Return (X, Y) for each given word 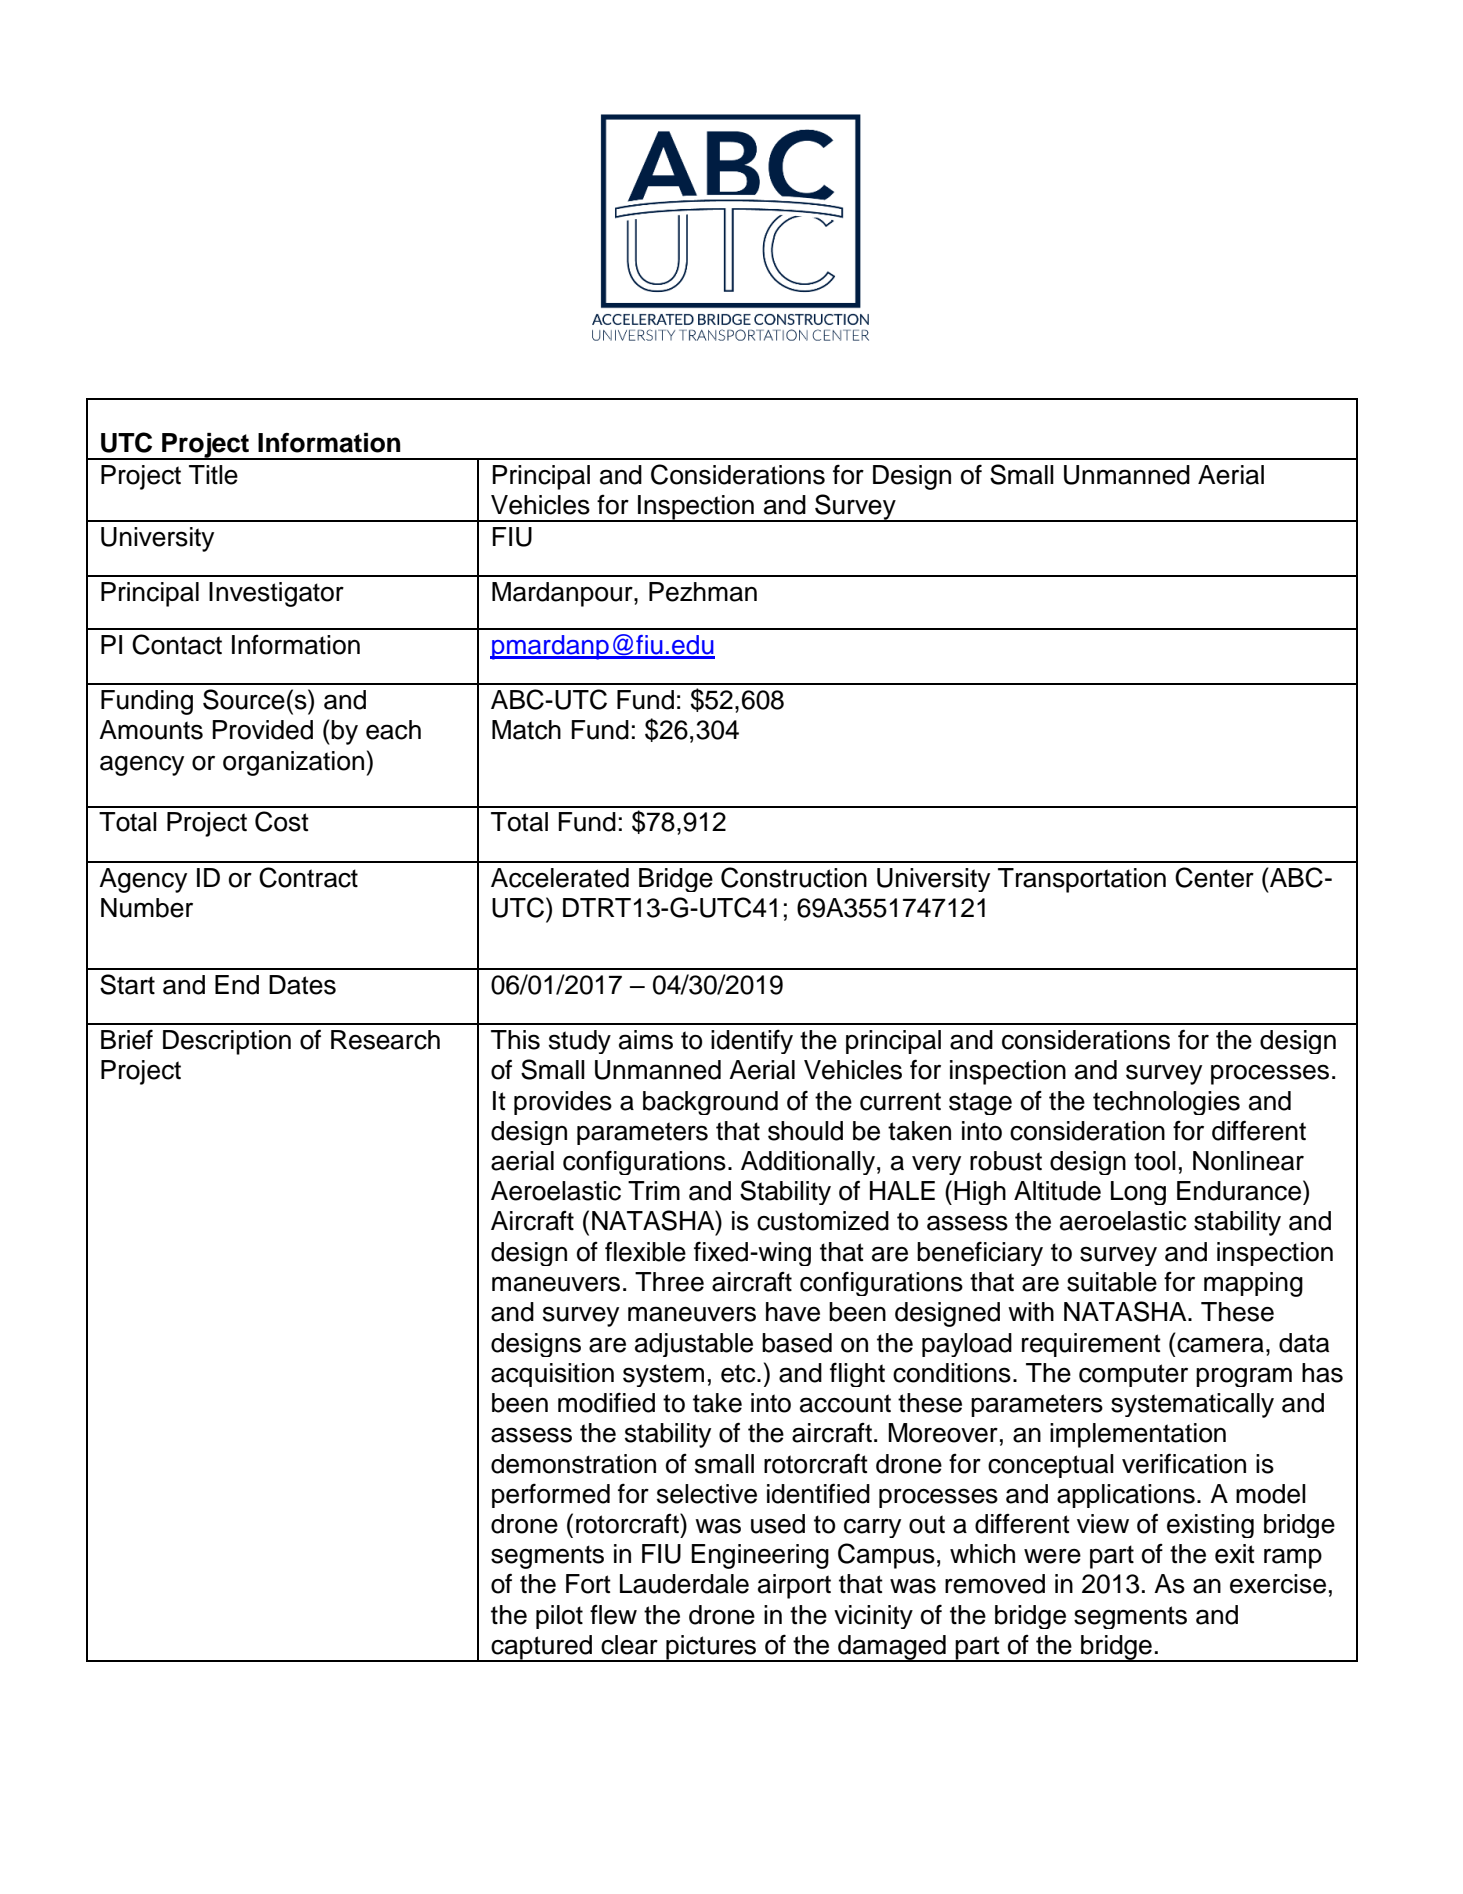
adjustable (694, 1345)
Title (213, 475)
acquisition (552, 1375)
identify (752, 1041)
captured (542, 1648)
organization (293, 763)
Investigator (276, 594)
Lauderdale (684, 1584)
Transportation (1082, 880)
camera (1220, 1345)
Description (227, 1042)
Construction (794, 877)
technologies (1166, 1103)
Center (1214, 877)
